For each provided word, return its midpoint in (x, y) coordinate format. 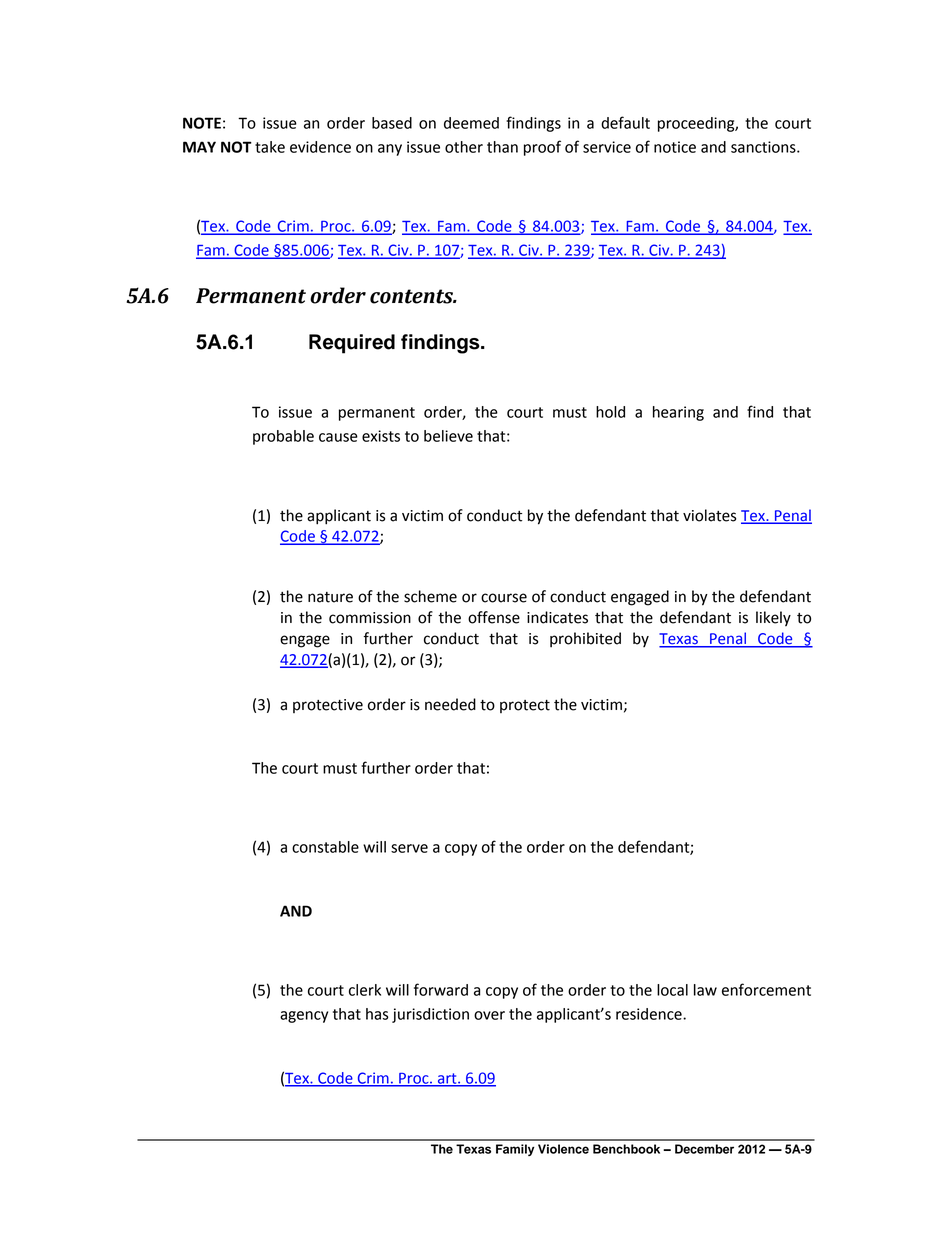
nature (330, 597)
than (502, 147)
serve (409, 848)
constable (325, 847)
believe (448, 436)
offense (494, 617)
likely (773, 619)
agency (304, 1017)
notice (675, 147)
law (705, 990)
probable (283, 437)
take (270, 147)
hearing (678, 413)
